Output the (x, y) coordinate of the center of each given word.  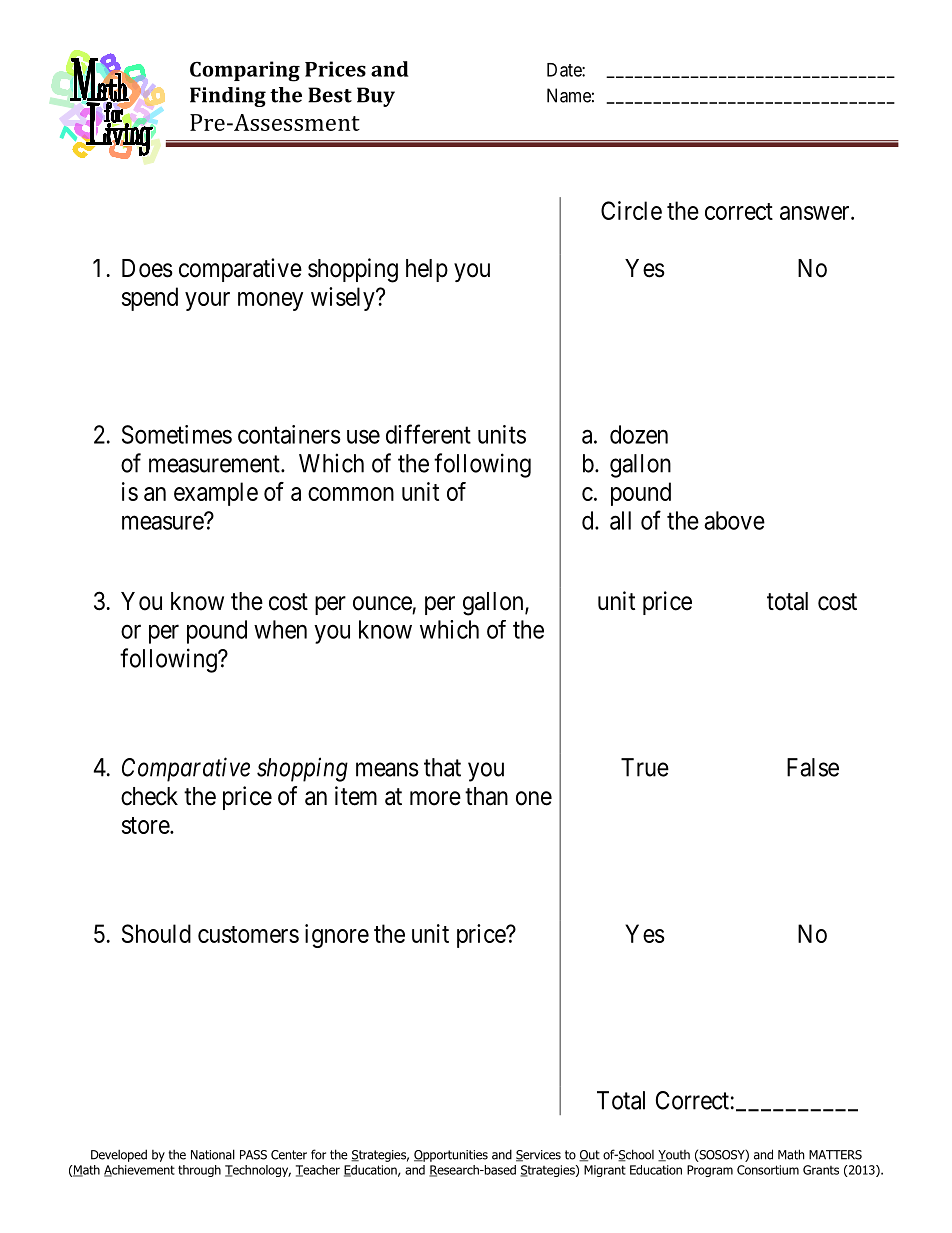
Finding (228, 97)
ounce (382, 603)
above (734, 520)
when (280, 629)
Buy (376, 97)
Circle (631, 210)
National (213, 1154)
